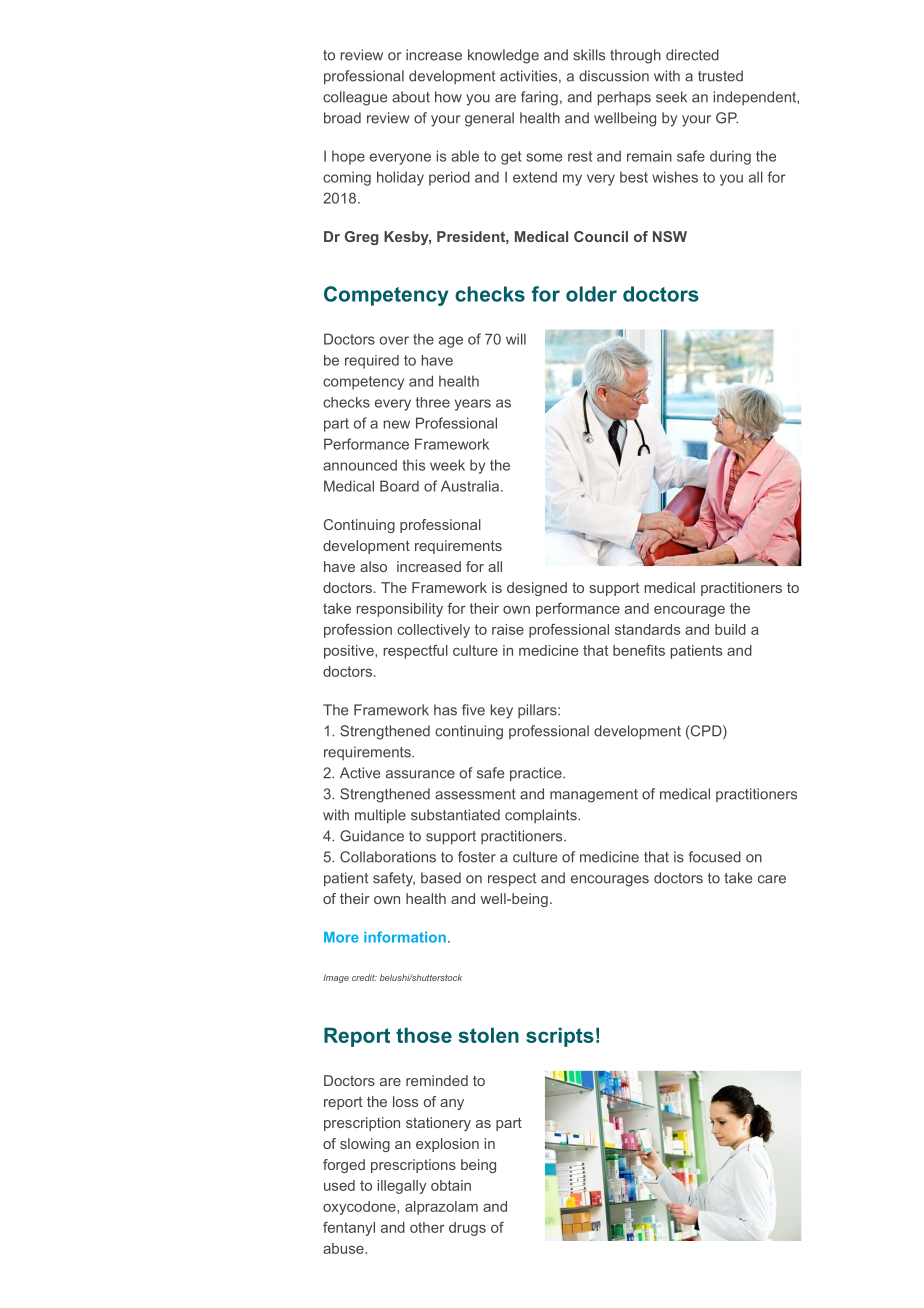 The width and height of the screenshot is (924, 1308). Describe the element at coordinates (399, 610) in the screenshot. I see `responsibility` at that location.
